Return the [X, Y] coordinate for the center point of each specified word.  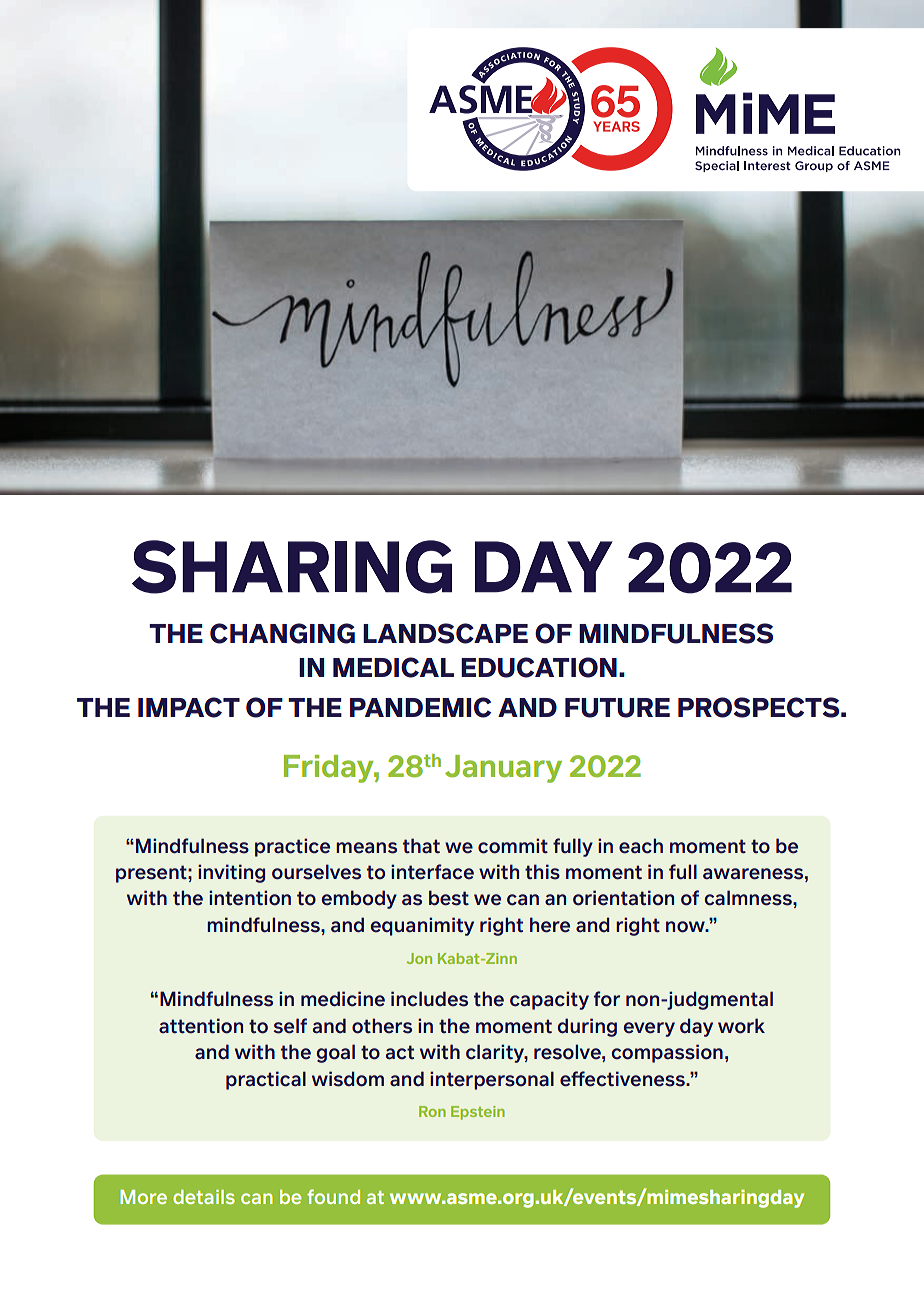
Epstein [478, 1113]
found [333, 1196]
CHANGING [282, 633]
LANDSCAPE [445, 633]
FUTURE [617, 708]
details [204, 1197]
